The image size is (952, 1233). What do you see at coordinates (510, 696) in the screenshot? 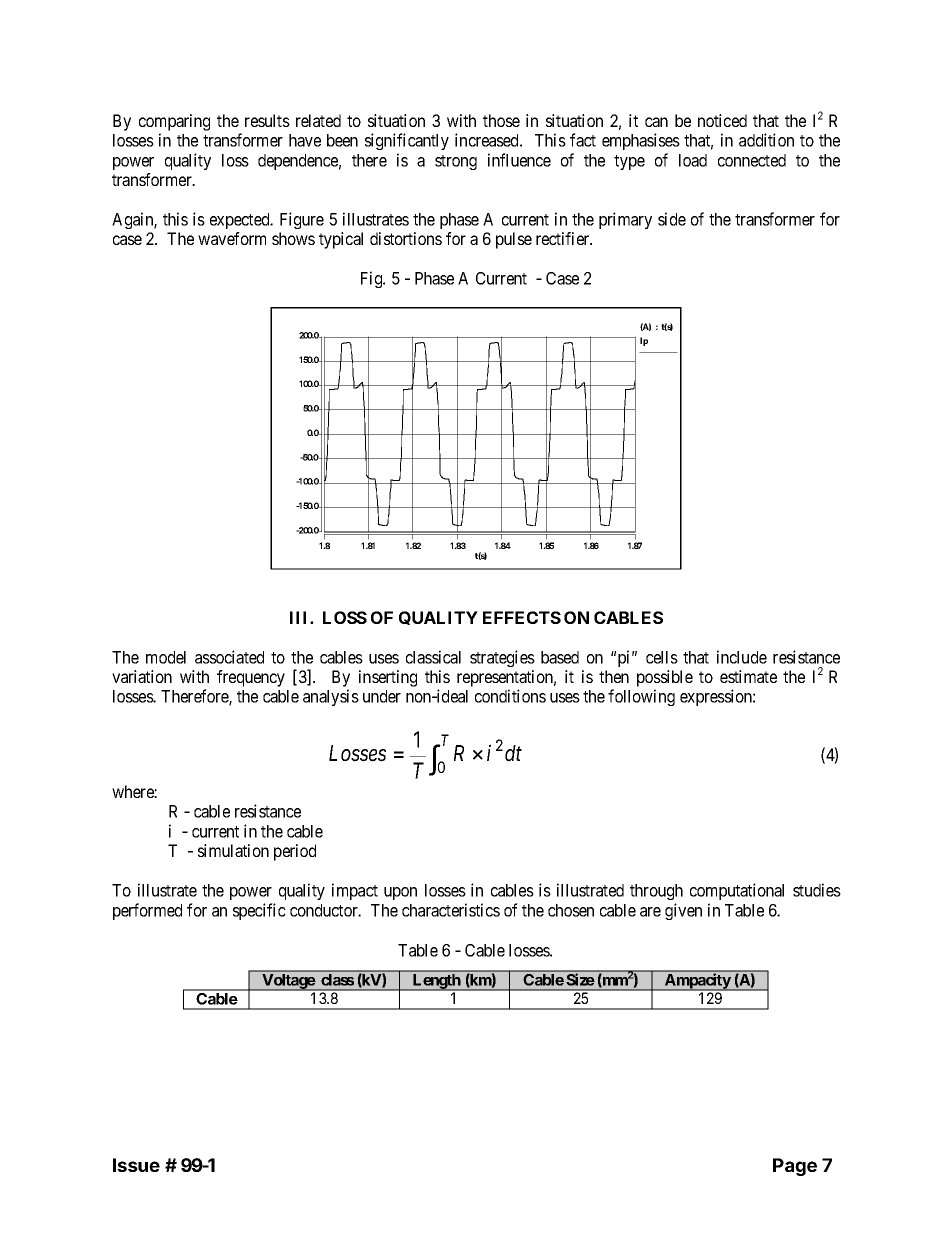
I see `conditions` at bounding box center [510, 696].
